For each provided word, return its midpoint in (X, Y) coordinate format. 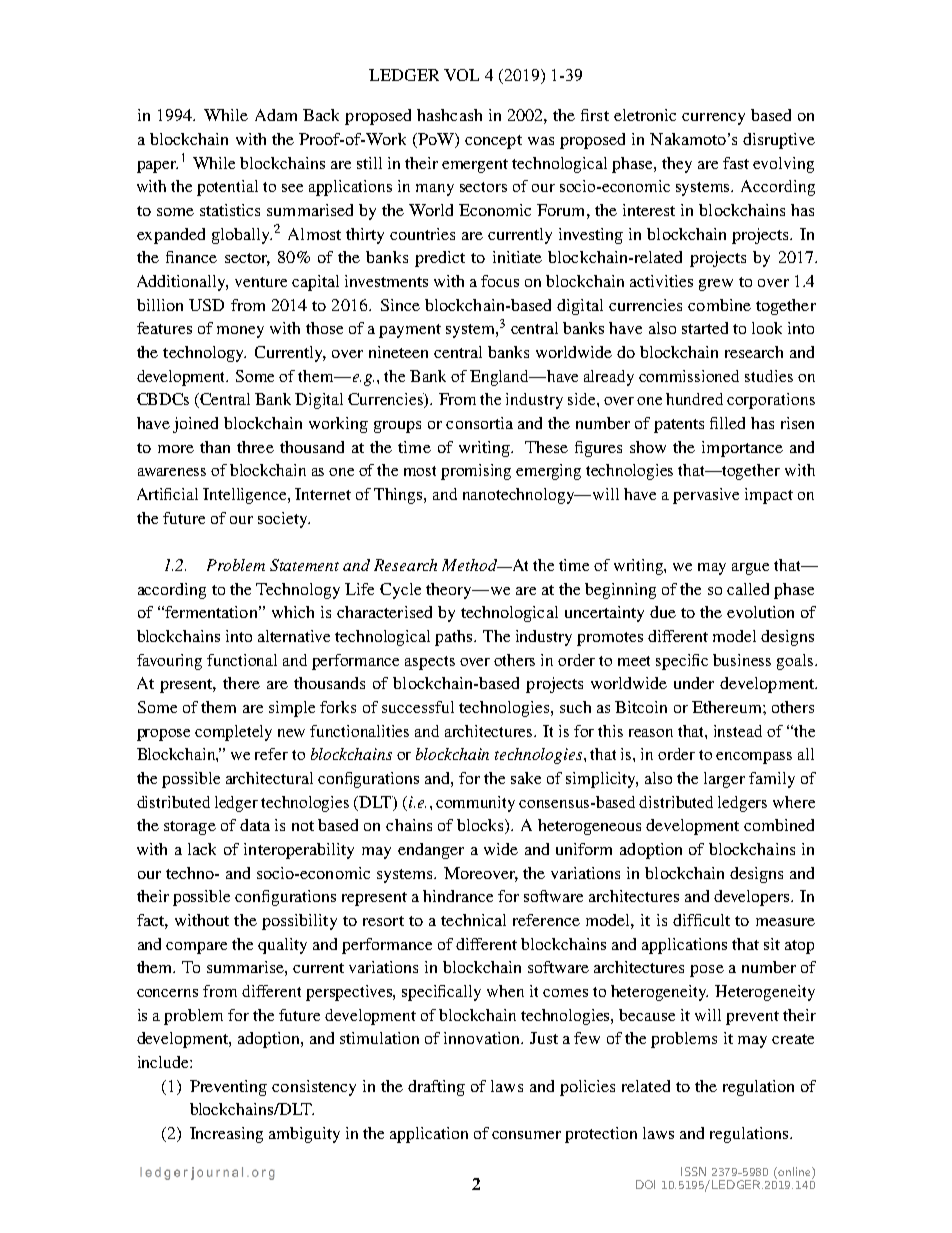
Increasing (226, 1135)
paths (455, 638)
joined (195, 425)
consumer (526, 1135)
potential (227, 188)
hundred (694, 399)
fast (736, 163)
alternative (294, 636)
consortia (479, 423)
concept (493, 142)
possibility (299, 922)
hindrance (458, 896)
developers (753, 898)
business (742, 660)
